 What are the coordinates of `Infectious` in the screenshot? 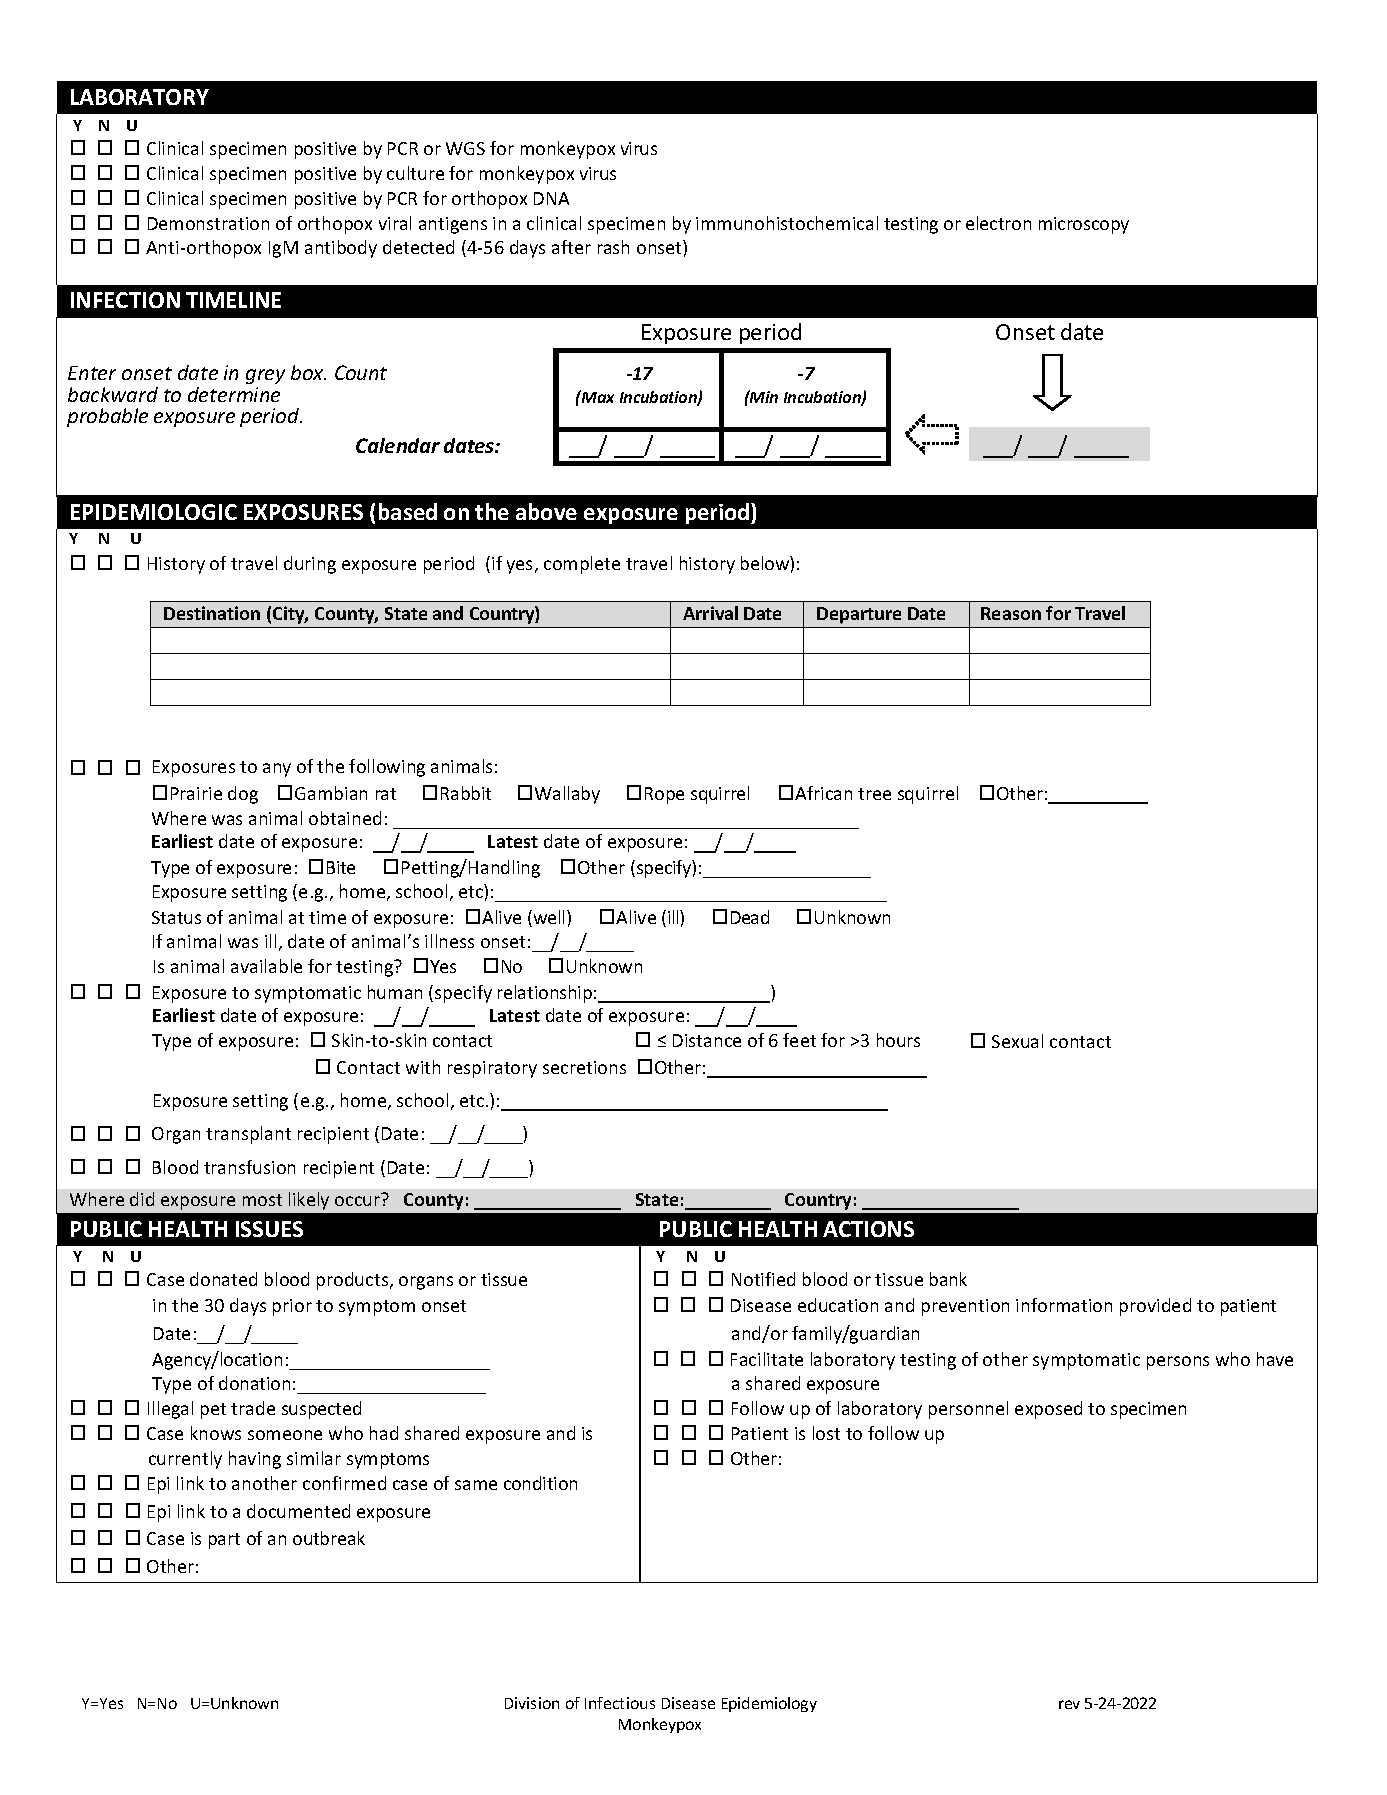 It's located at (620, 1703).
